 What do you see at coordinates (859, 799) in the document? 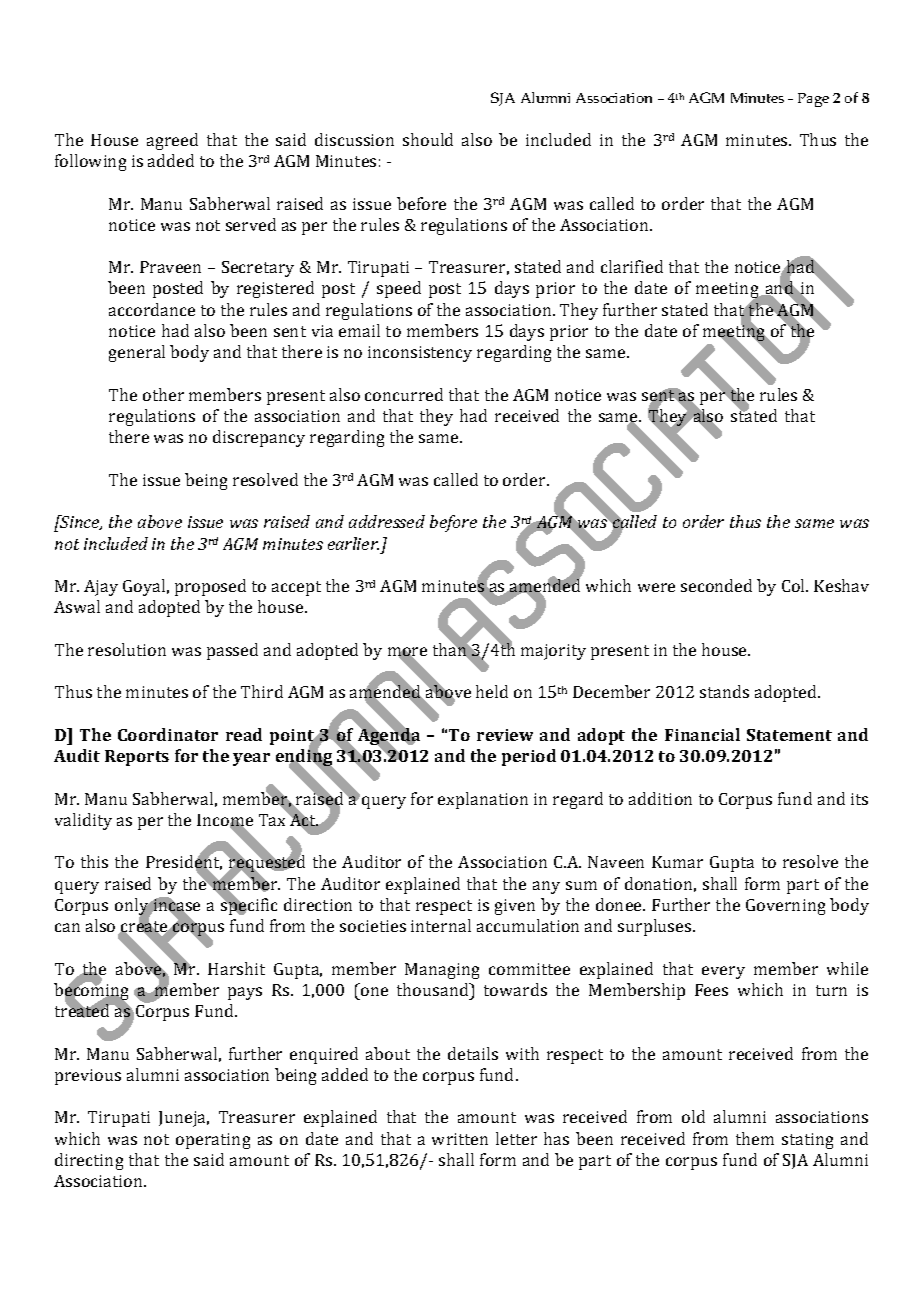
I see `its` at bounding box center [859, 799].
